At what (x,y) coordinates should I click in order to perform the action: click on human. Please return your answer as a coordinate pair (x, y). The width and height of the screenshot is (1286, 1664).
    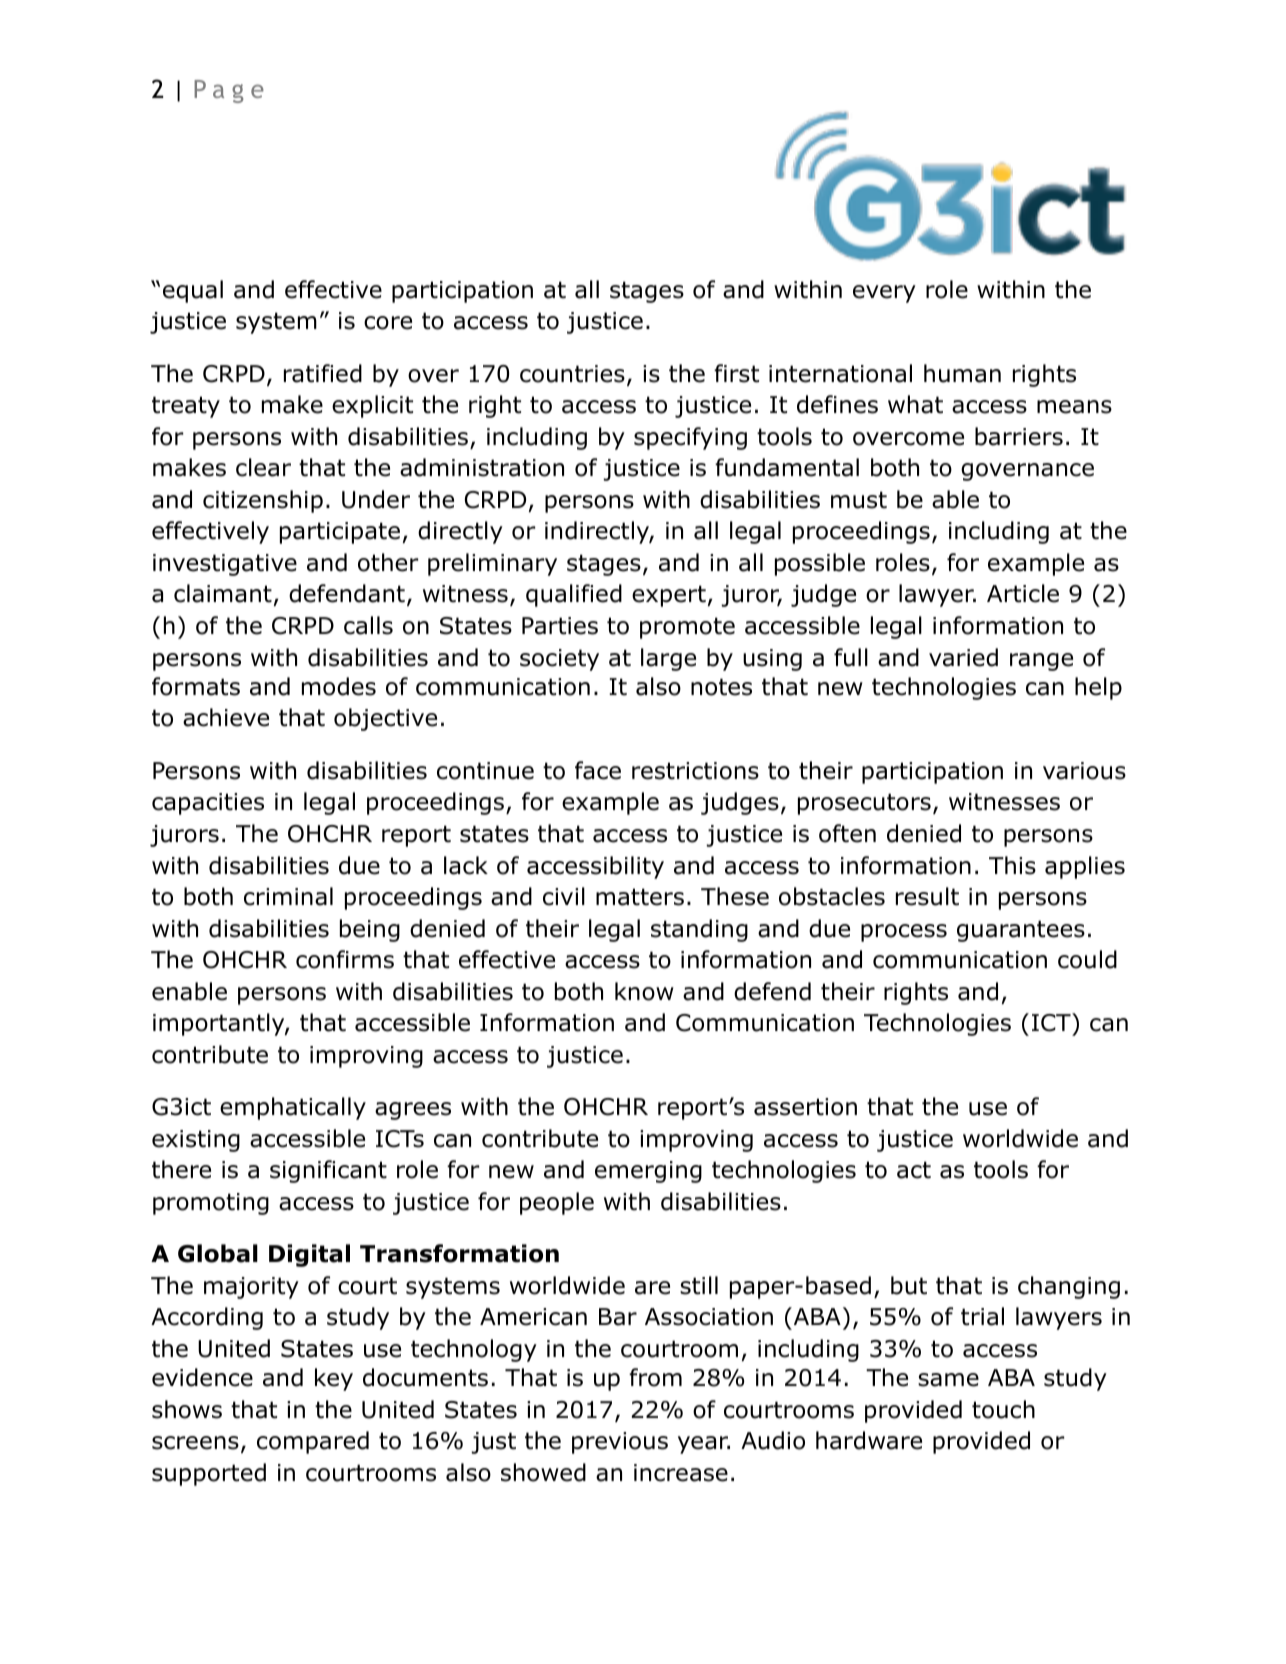
    Looking at the image, I should click on (962, 373).
